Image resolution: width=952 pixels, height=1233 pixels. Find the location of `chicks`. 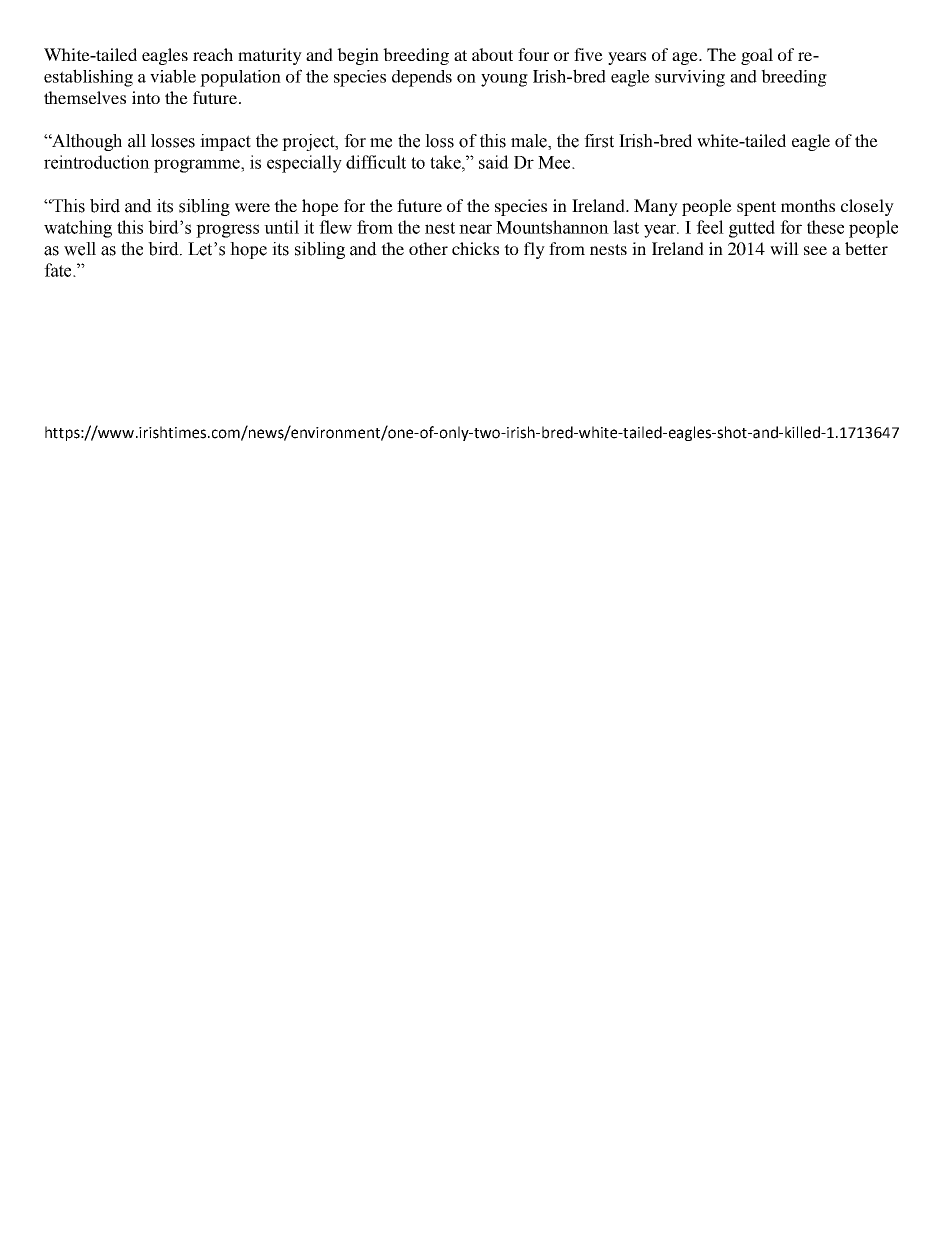

chicks is located at coordinates (475, 248).
